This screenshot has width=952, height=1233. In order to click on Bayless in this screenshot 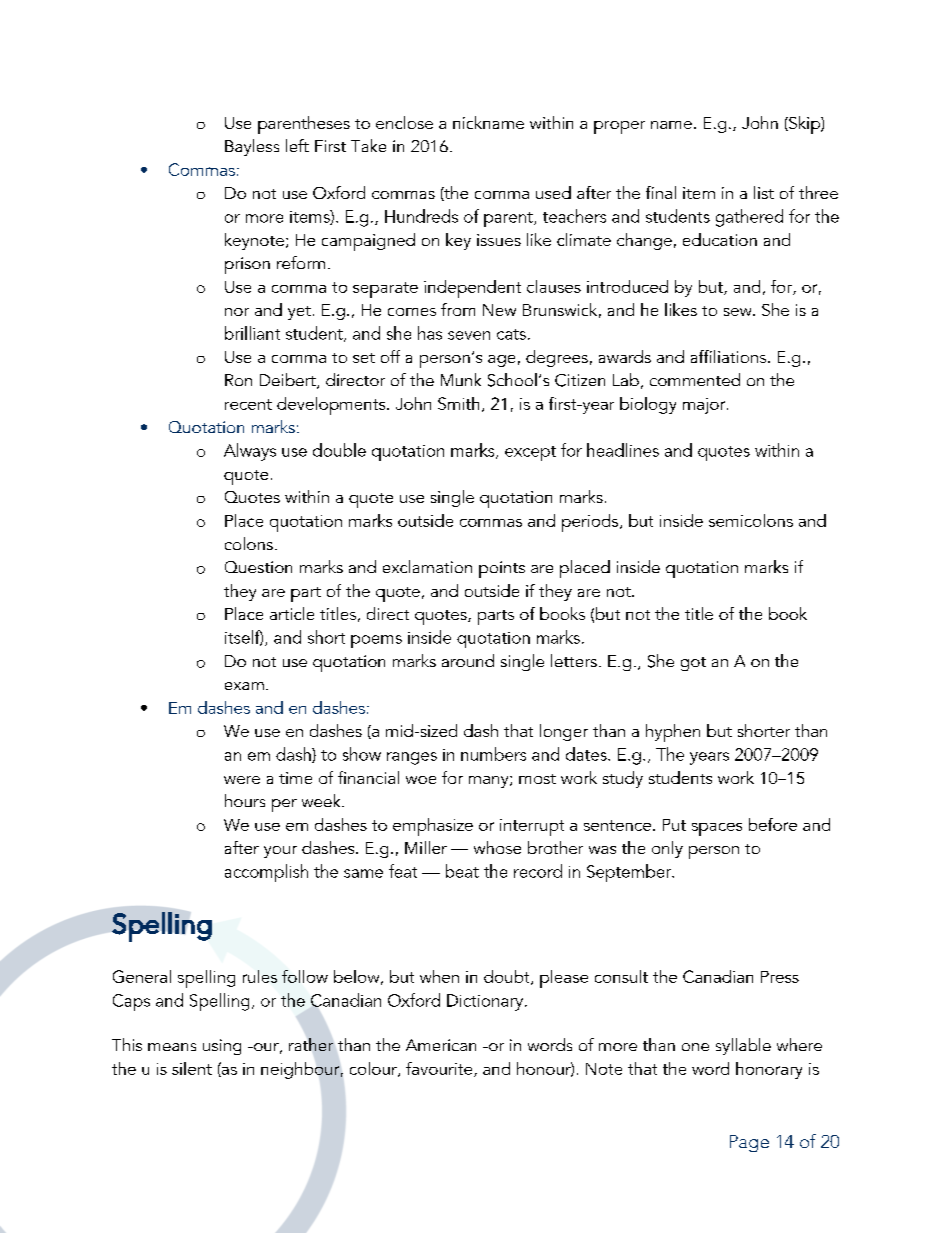, I will do `click(252, 147)`.
